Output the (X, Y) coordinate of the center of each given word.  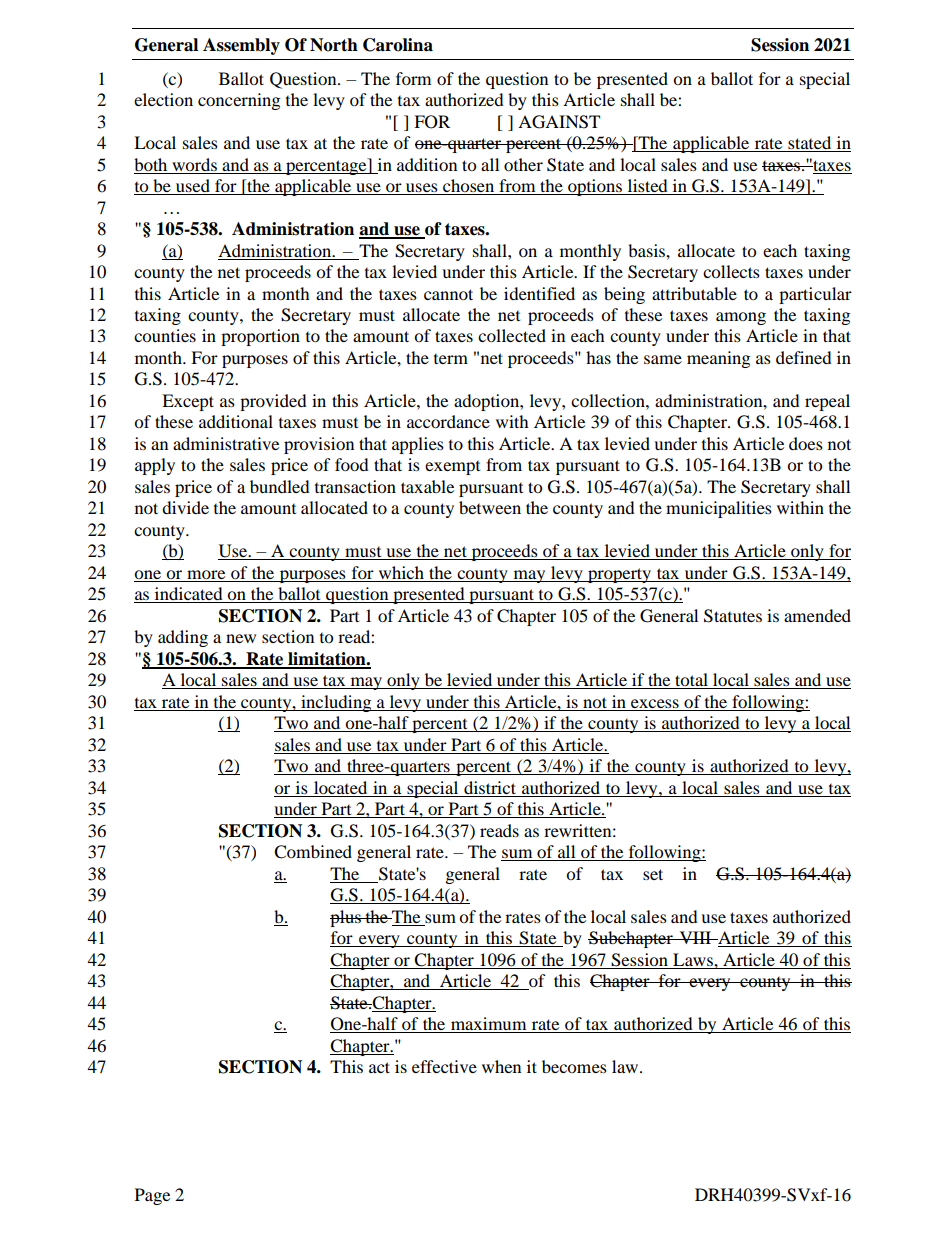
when (501, 1066)
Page (152, 1196)
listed (647, 187)
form (413, 78)
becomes (574, 1066)
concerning (239, 101)
